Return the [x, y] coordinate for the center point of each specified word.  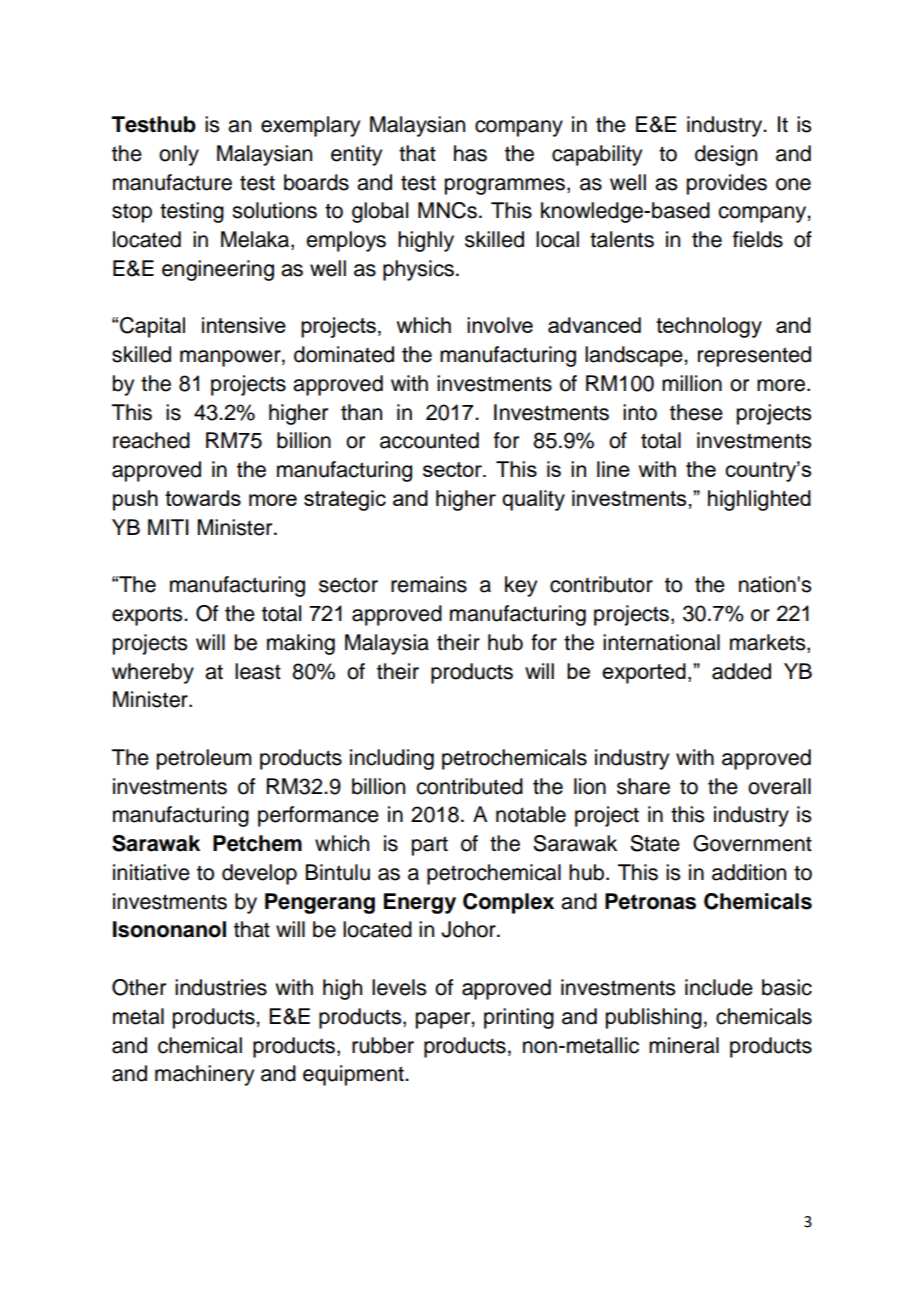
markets [769, 643]
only [179, 155]
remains [429, 584]
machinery [204, 1075]
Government [752, 843]
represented [754, 356]
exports [148, 616]
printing [519, 1018]
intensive [244, 325]
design [726, 155]
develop [259, 874]
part [430, 846]
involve [500, 325]
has [470, 153]
